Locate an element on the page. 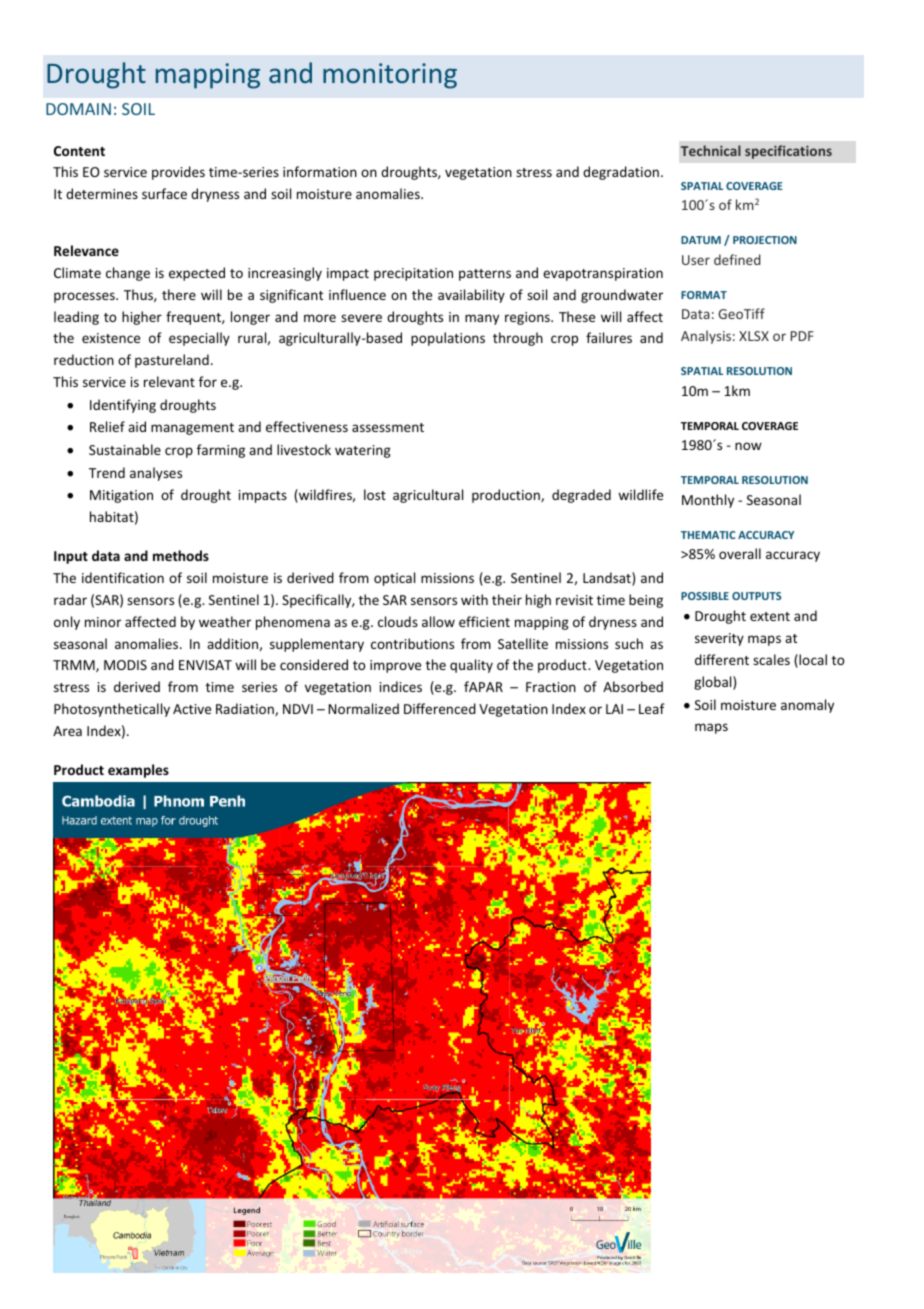 Image resolution: width=924 pixels, height=1309 pixels. there is located at coordinates (179, 294).
